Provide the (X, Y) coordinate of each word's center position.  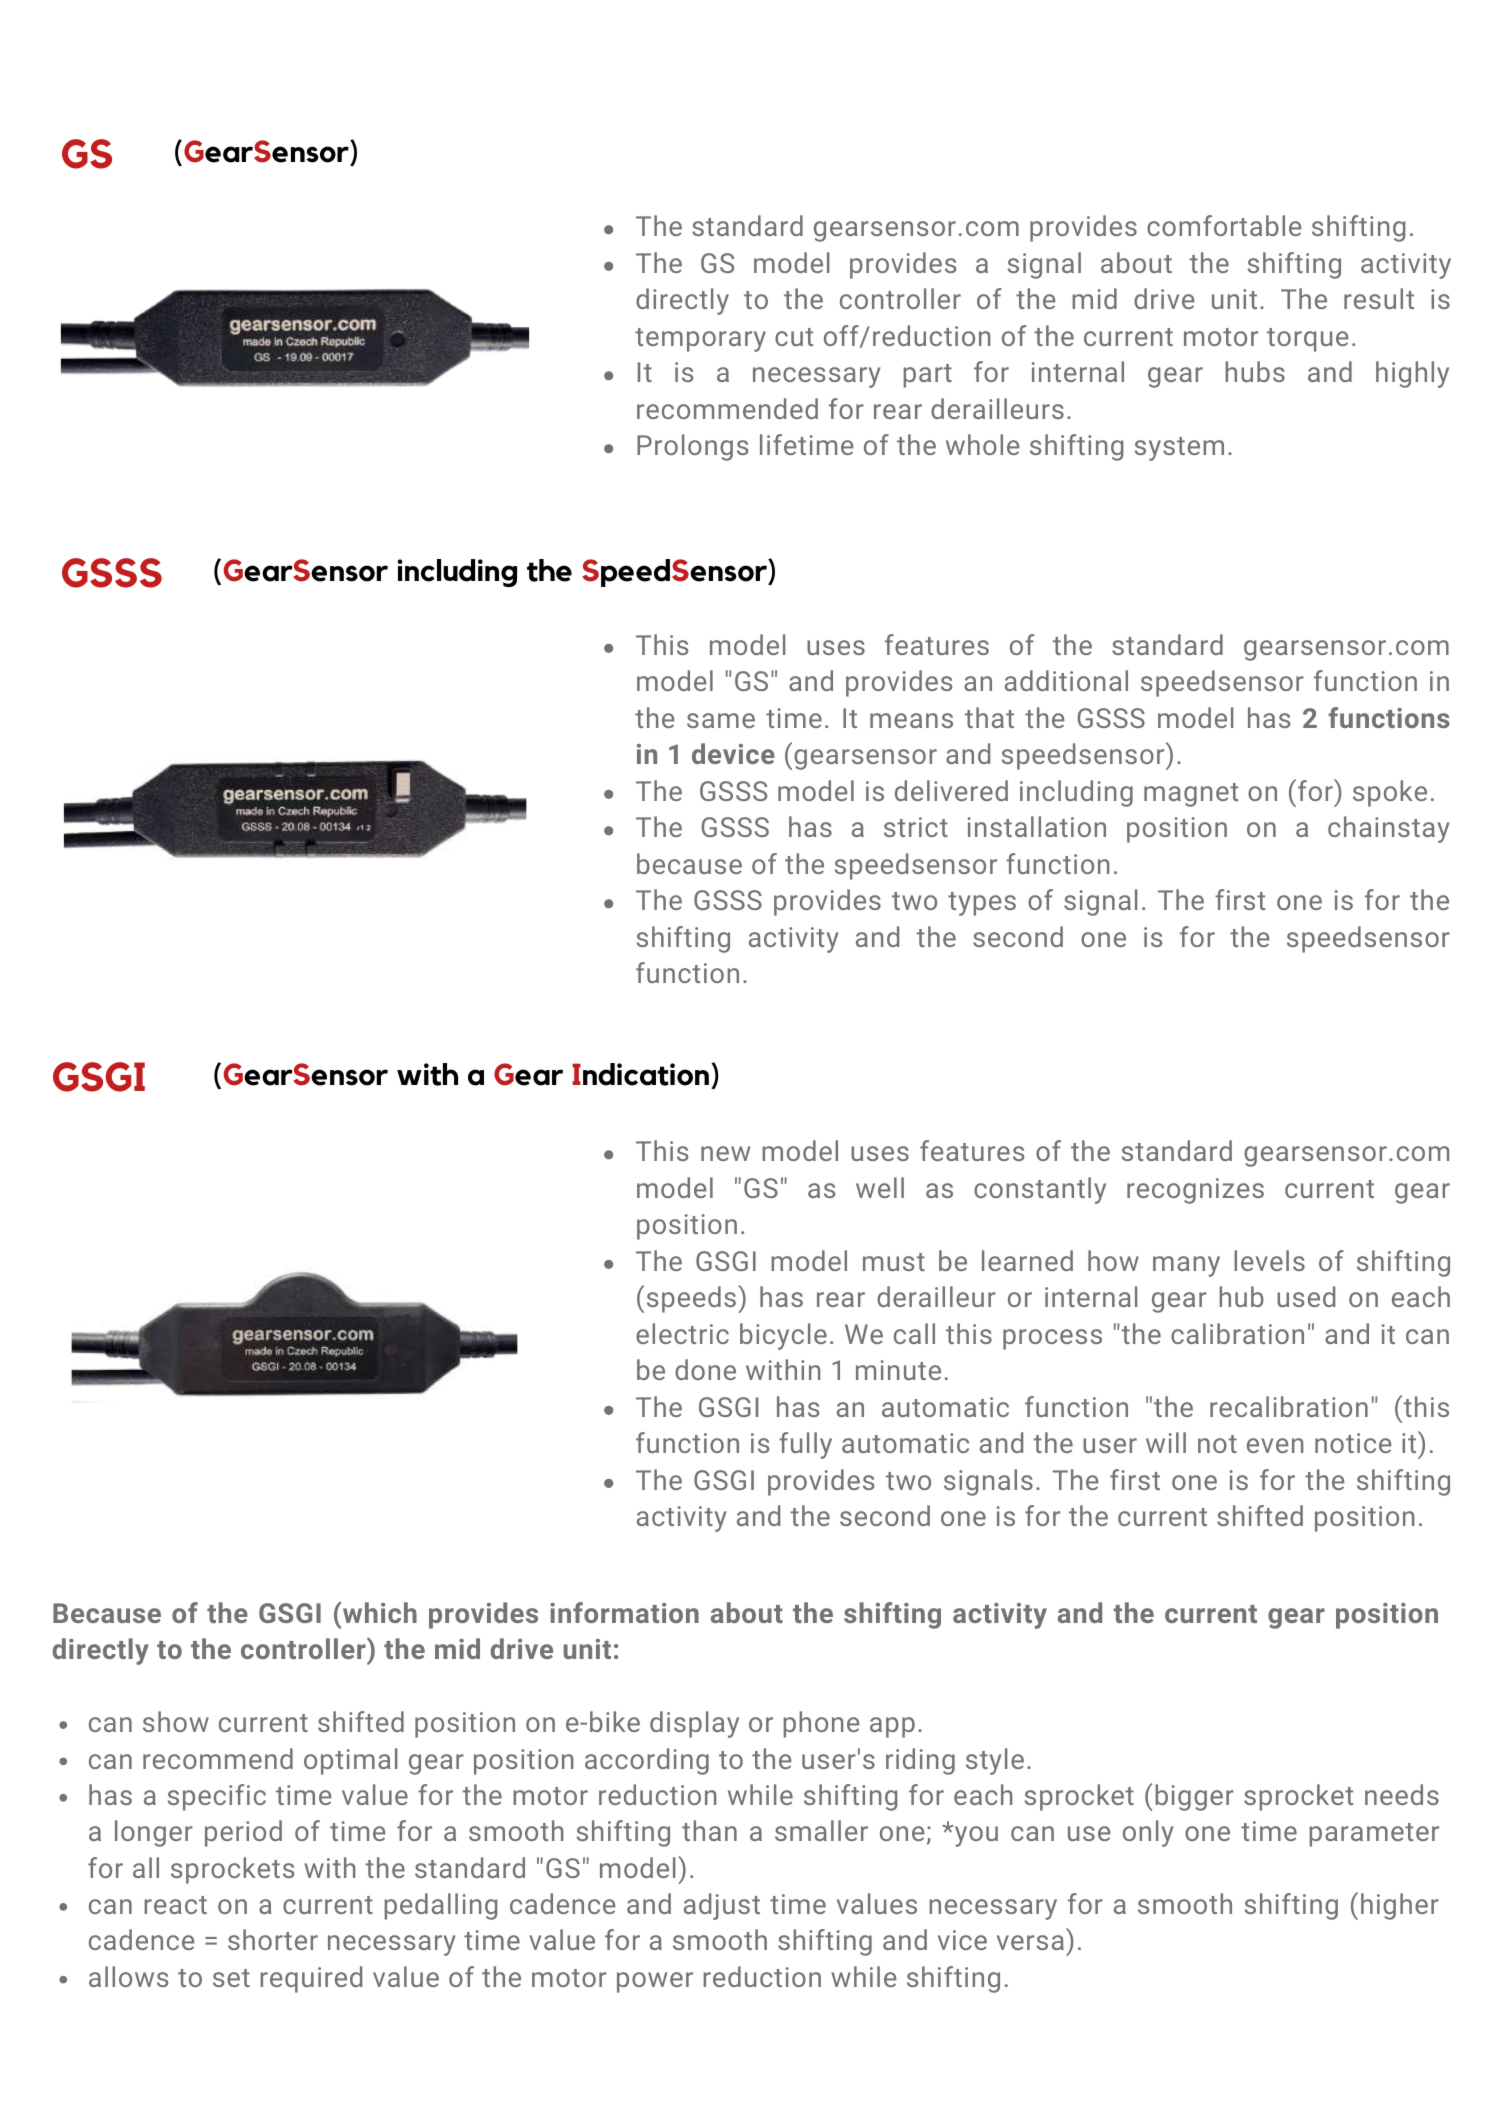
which (380, 1612)
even (1275, 1445)
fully (805, 1445)
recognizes (1195, 1191)
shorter (273, 1939)
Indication (640, 1074)
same (721, 720)
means (911, 720)
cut (794, 337)
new (725, 1153)
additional (1066, 680)
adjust (722, 1906)
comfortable (1224, 225)
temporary (700, 340)
